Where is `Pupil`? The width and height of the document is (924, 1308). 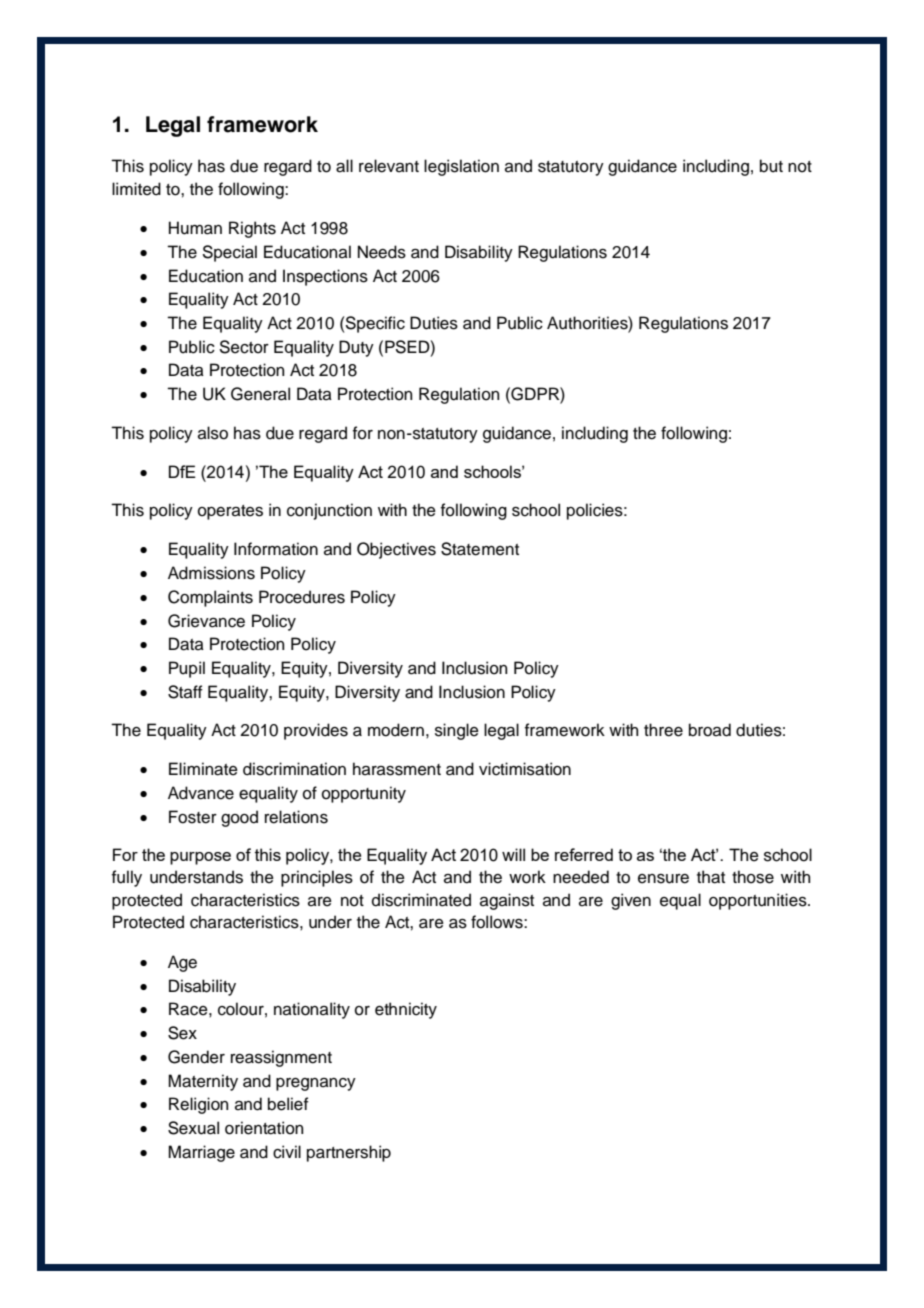 Pupil is located at coordinates (187, 669).
